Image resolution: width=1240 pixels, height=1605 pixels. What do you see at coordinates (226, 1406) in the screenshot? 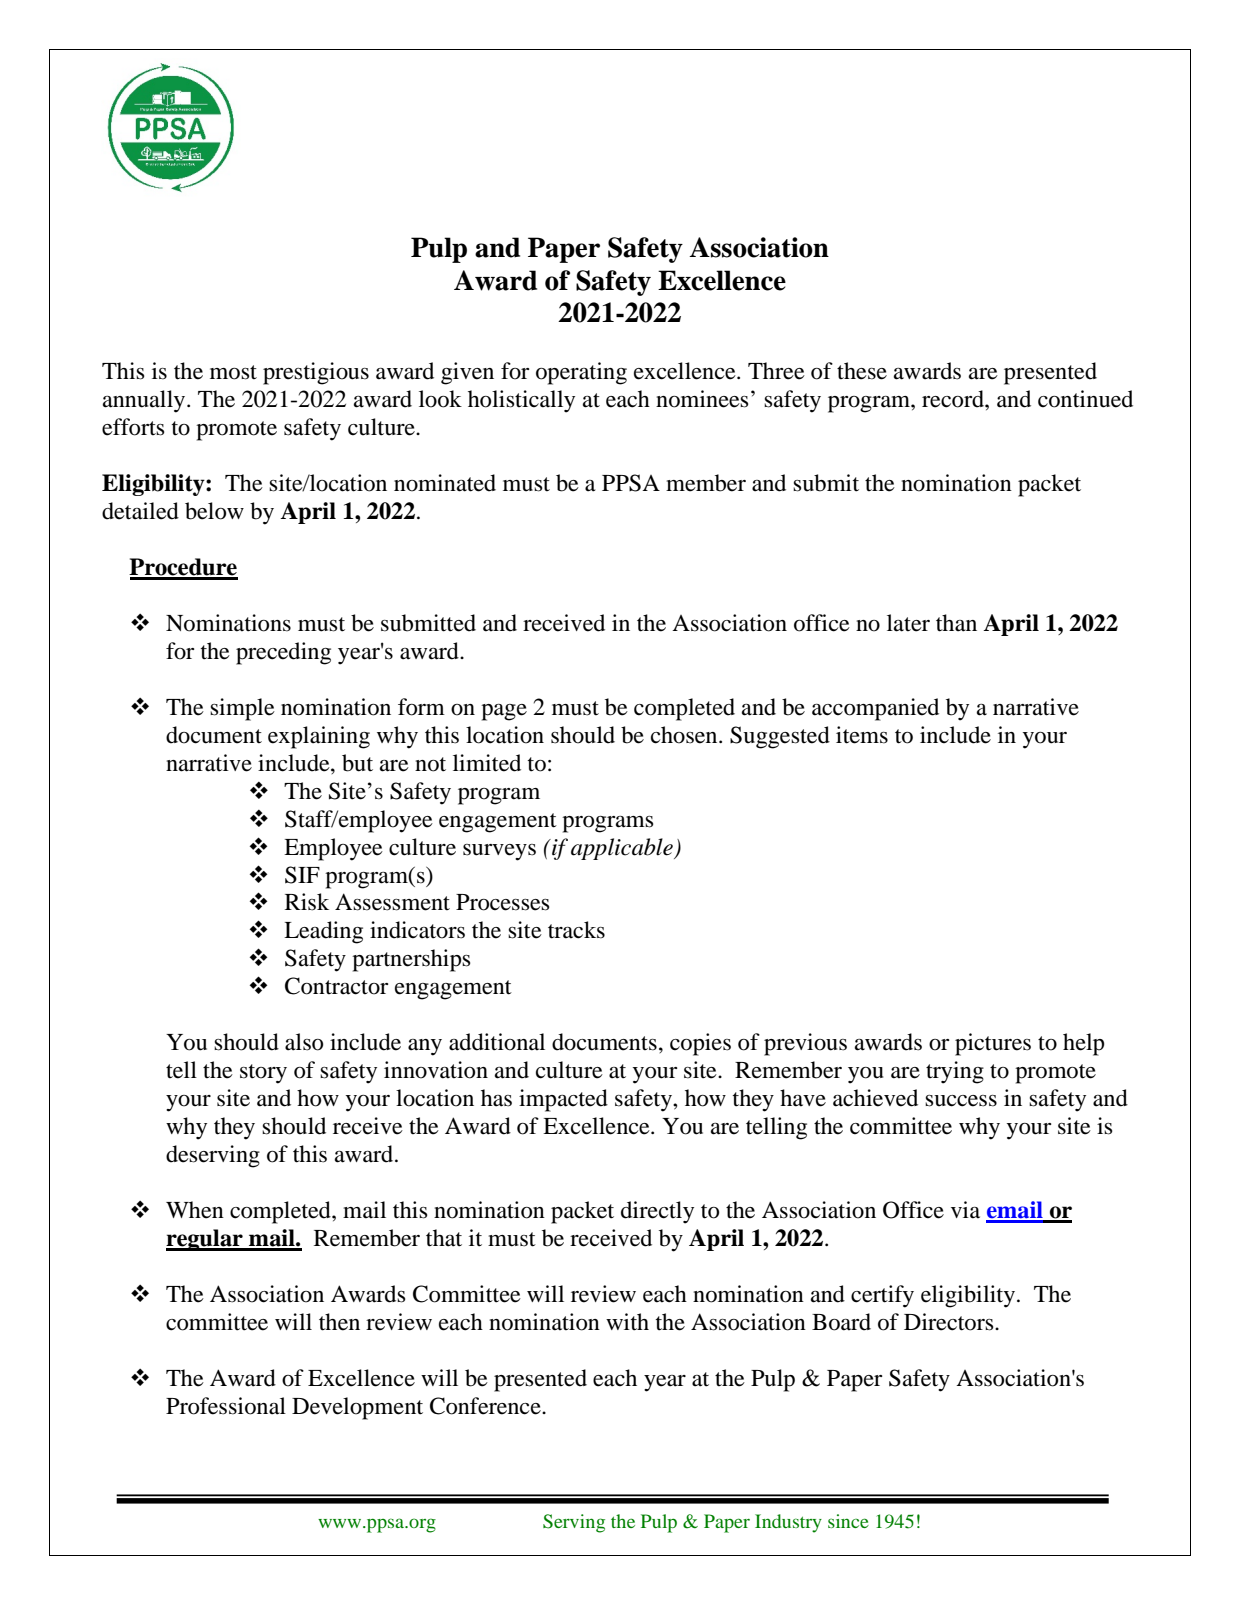
I see `Professional` at bounding box center [226, 1406].
